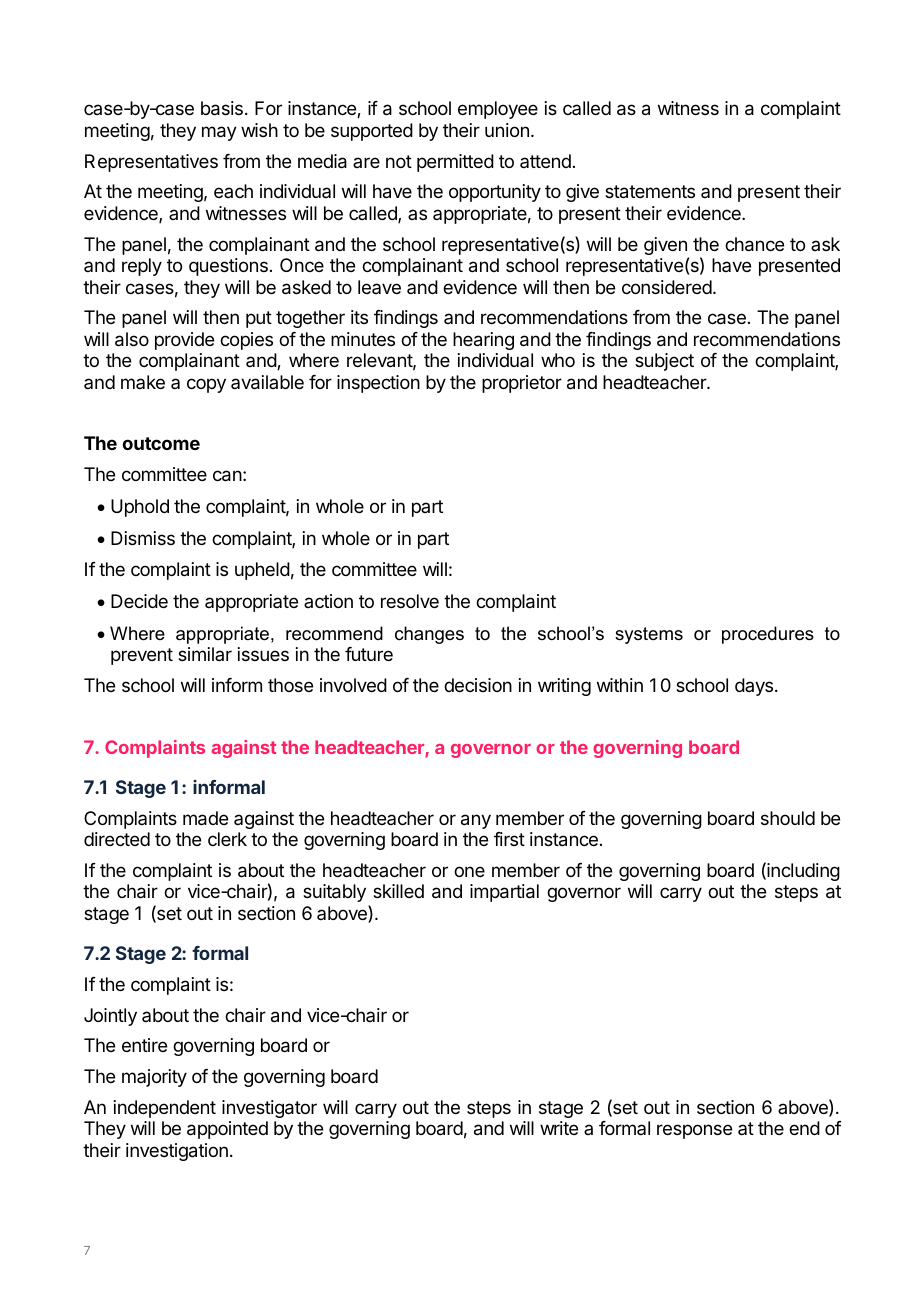 Image resolution: width=924 pixels, height=1309 pixels. I want to click on response, so click(694, 1131).
